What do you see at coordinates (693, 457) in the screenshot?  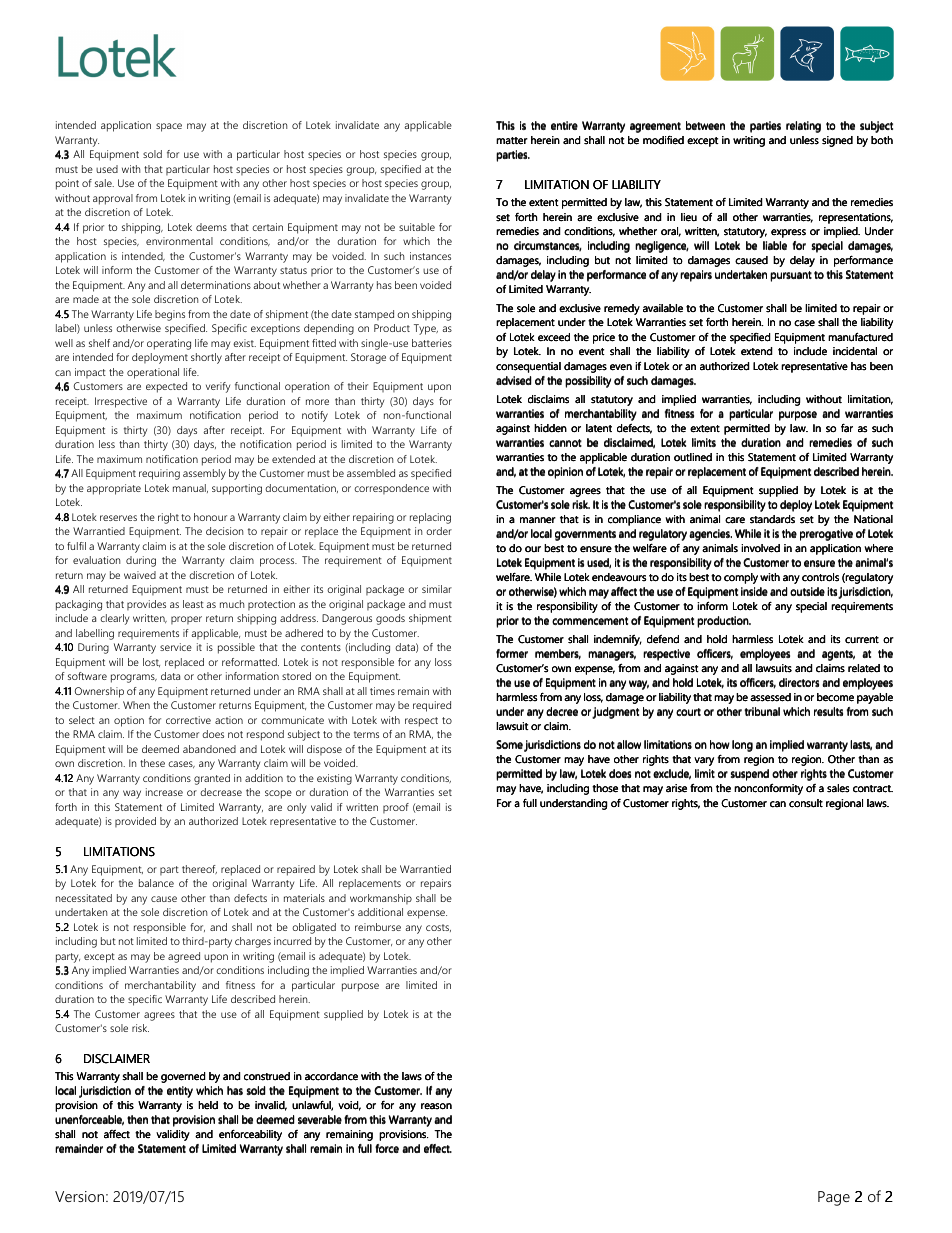 I see `outlined` at bounding box center [693, 457].
